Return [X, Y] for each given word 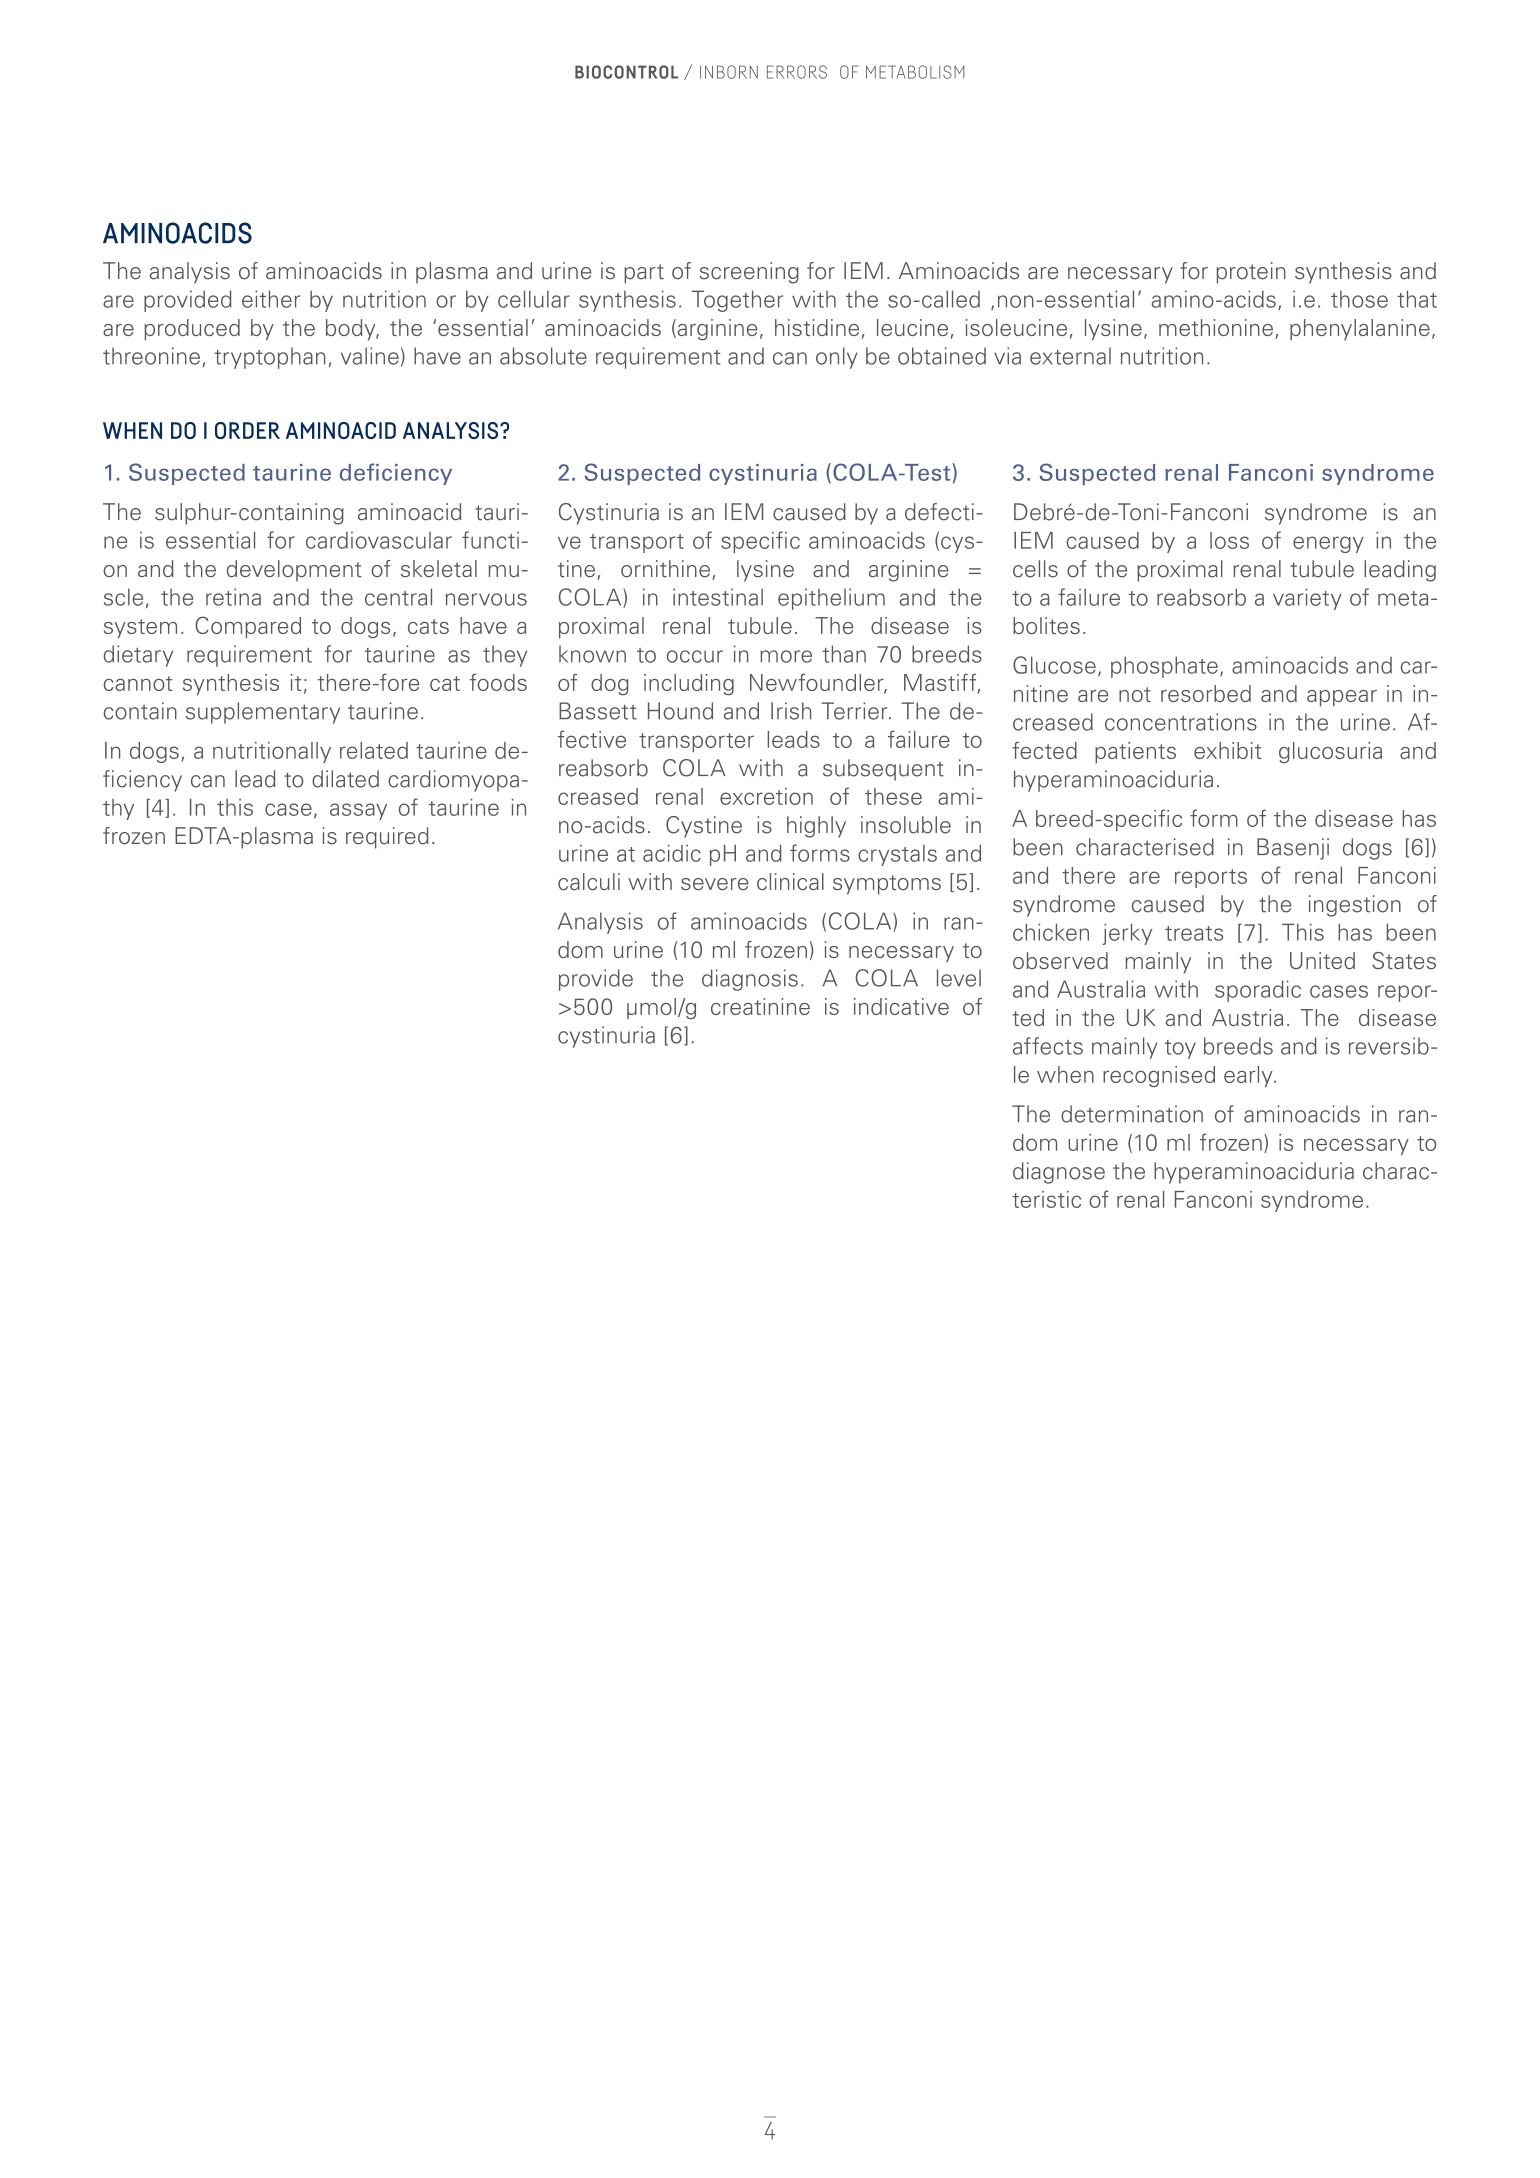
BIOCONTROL [626, 72]
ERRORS [797, 72]
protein [1251, 273]
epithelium [831, 599]
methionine [1216, 327]
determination [1132, 1114]
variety [1307, 599]
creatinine [760, 1006]
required [387, 838]
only [837, 358]
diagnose [1059, 1173]
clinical [790, 881]
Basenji [1293, 849]
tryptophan [269, 358]
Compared [248, 627]
